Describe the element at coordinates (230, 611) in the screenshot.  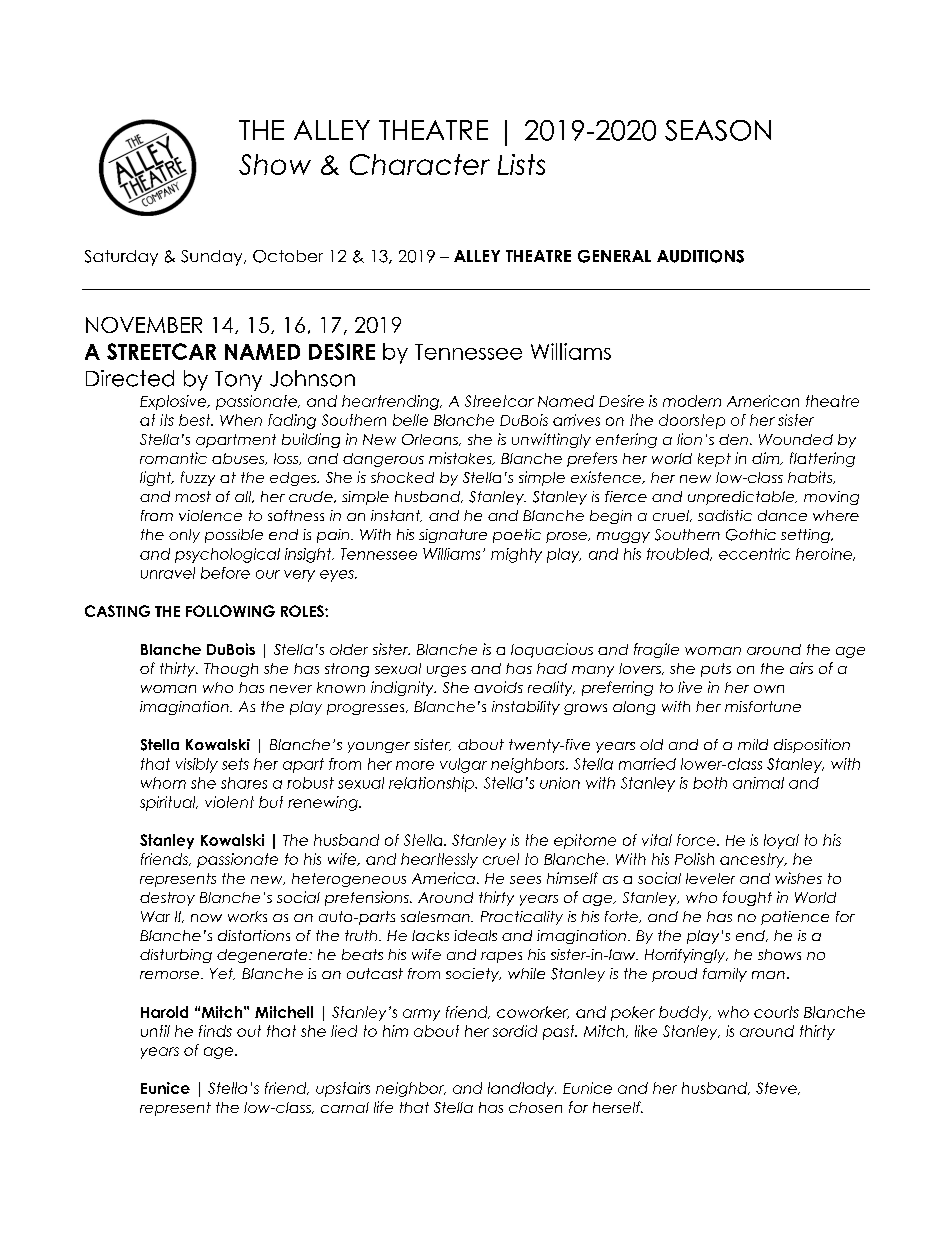
I see `FOLLOWING` at that location.
